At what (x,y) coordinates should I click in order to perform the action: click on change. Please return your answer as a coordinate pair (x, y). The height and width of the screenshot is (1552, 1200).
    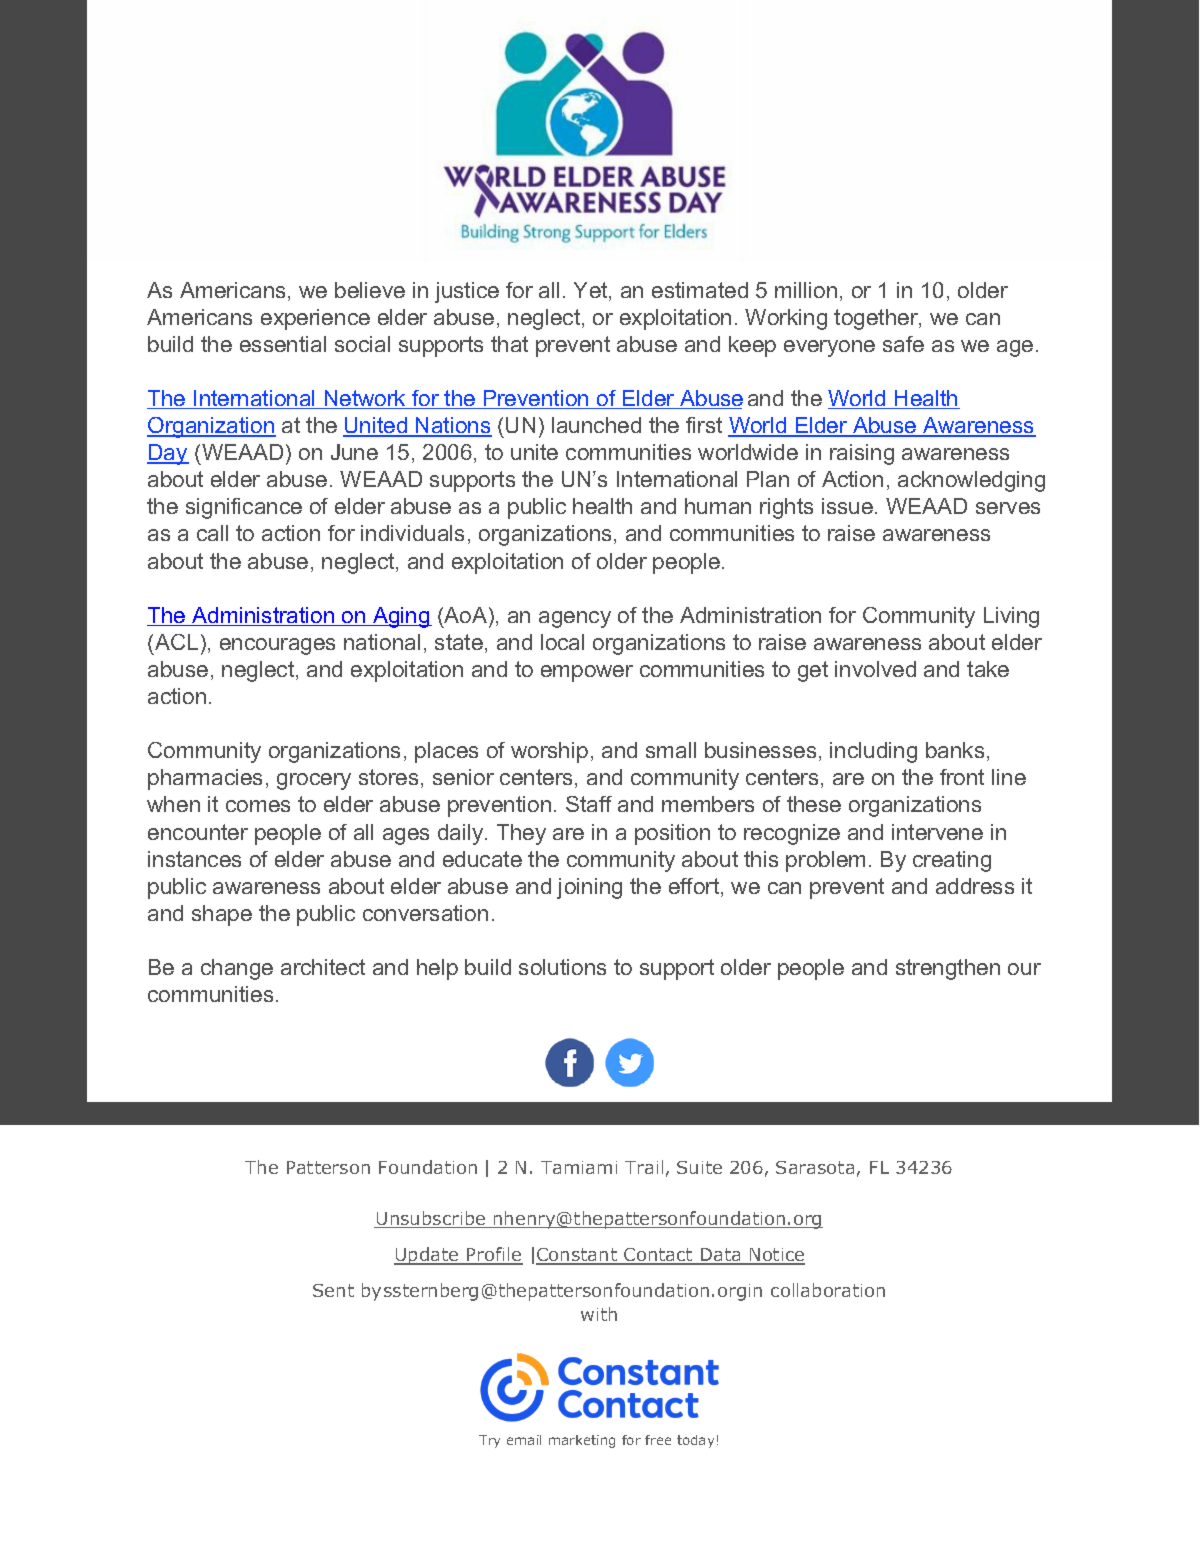
    Looking at the image, I should click on (237, 969).
